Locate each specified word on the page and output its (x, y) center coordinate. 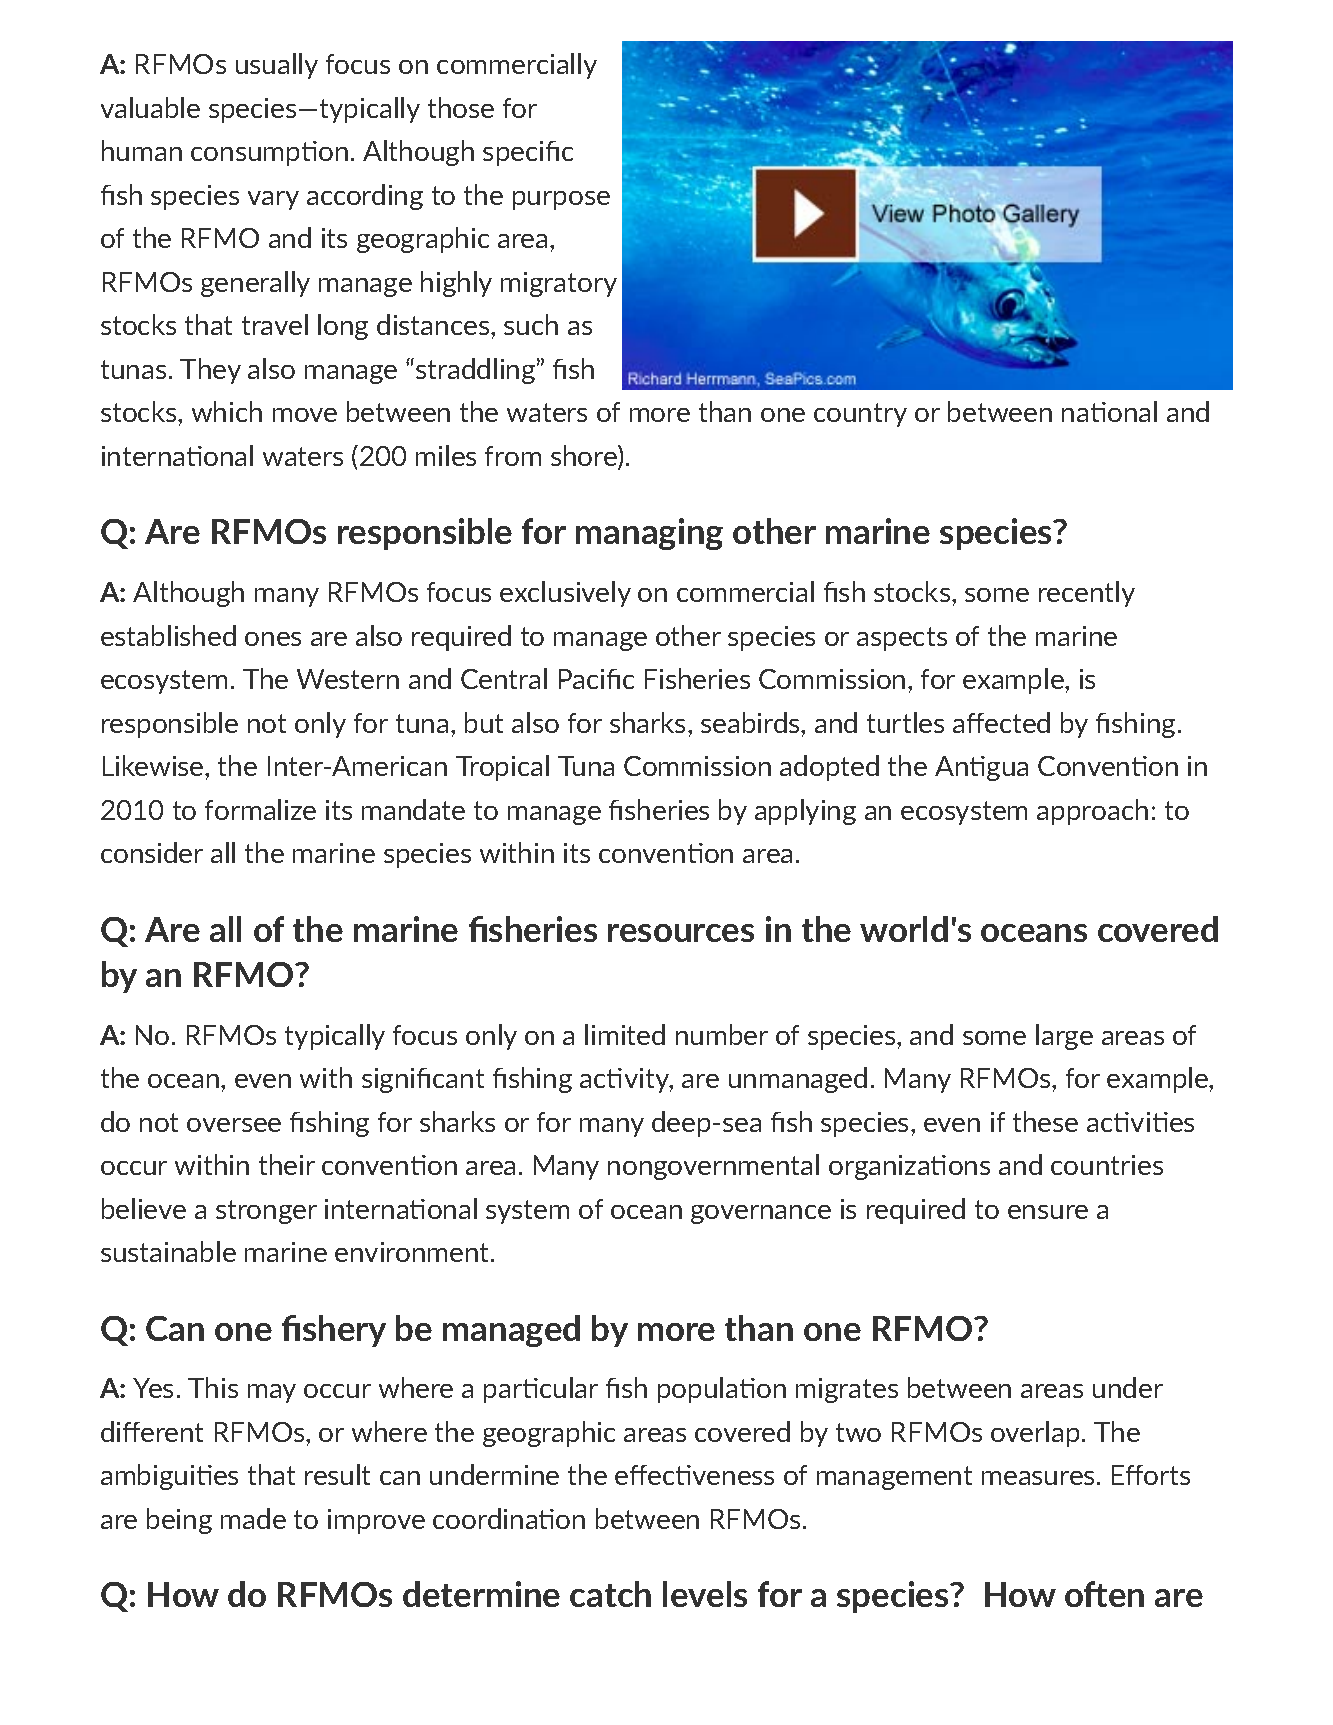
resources (681, 933)
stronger (266, 1212)
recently (1087, 594)
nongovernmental (713, 1167)
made (253, 1518)
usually (277, 66)
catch (610, 1594)
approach (1092, 812)
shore (585, 457)
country (860, 415)
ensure (1048, 1212)
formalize (260, 809)
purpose (561, 200)
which (227, 411)
